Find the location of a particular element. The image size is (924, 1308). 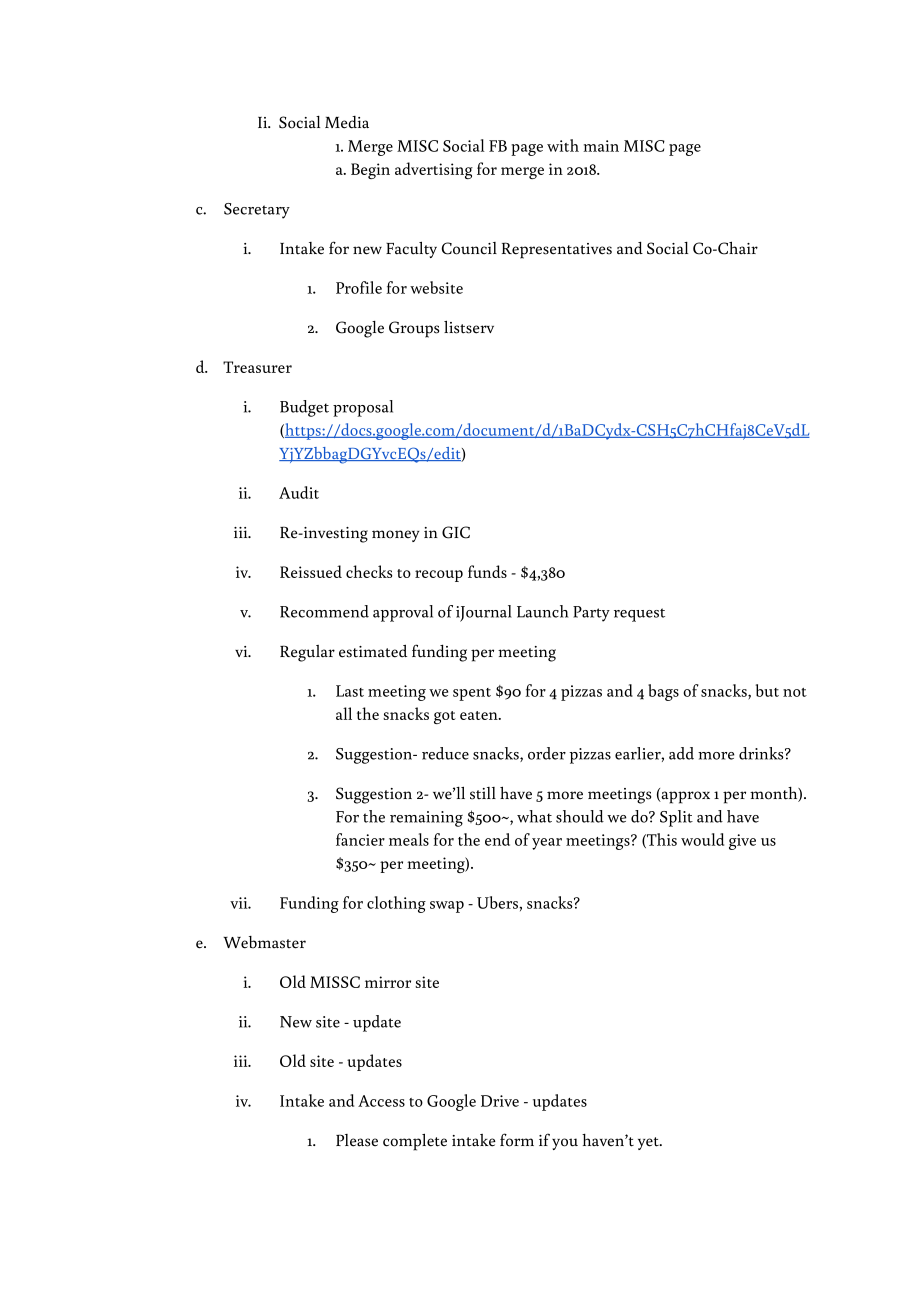

Budget is located at coordinates (304, 408).
